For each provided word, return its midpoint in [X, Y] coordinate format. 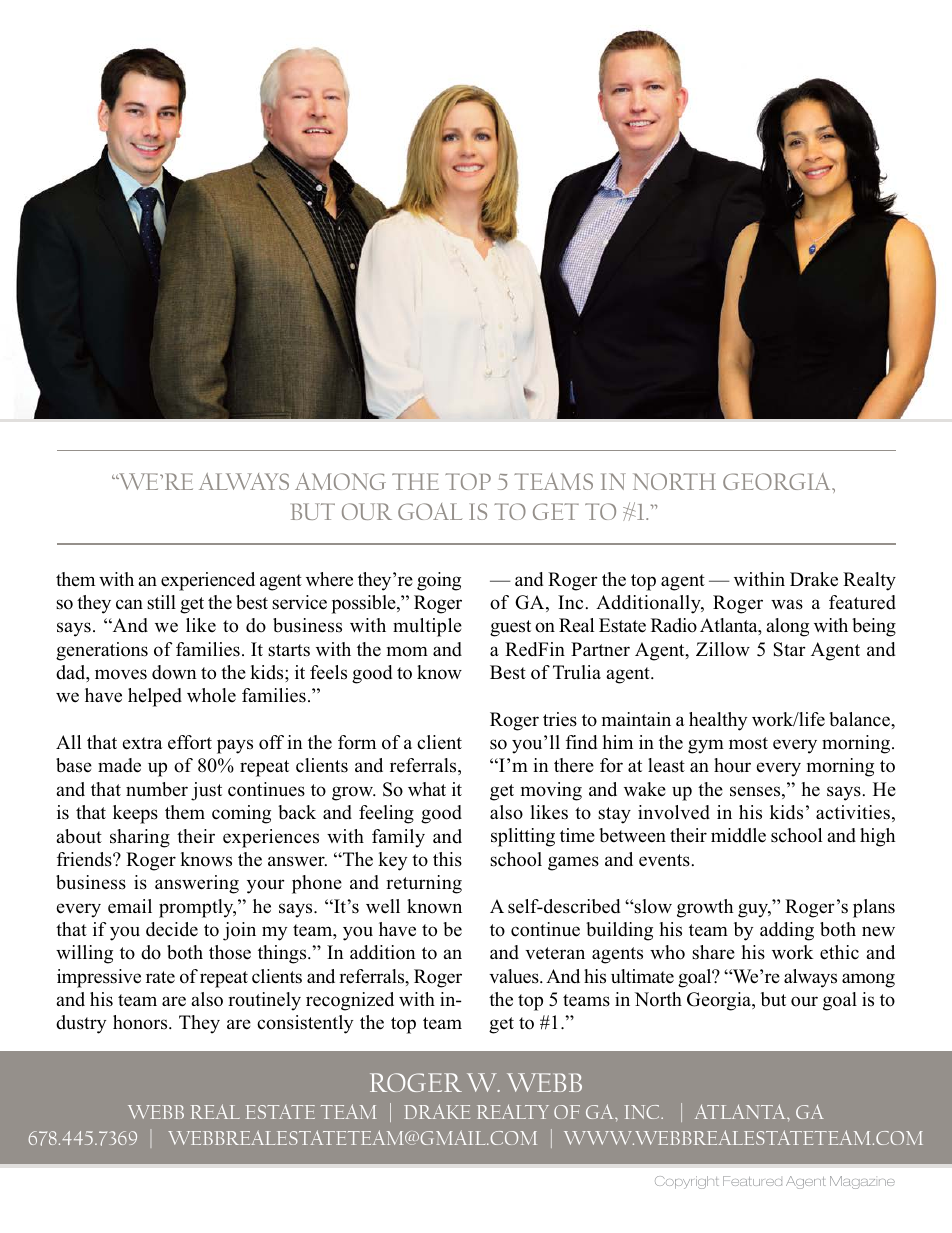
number [157, 789]
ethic [839, 952]
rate [160, 977]
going [439, 581]
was [787, 604]
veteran [555, 953]
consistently [305, 1024]
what [427, 789]
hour [732, 765]
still [161, 602]
